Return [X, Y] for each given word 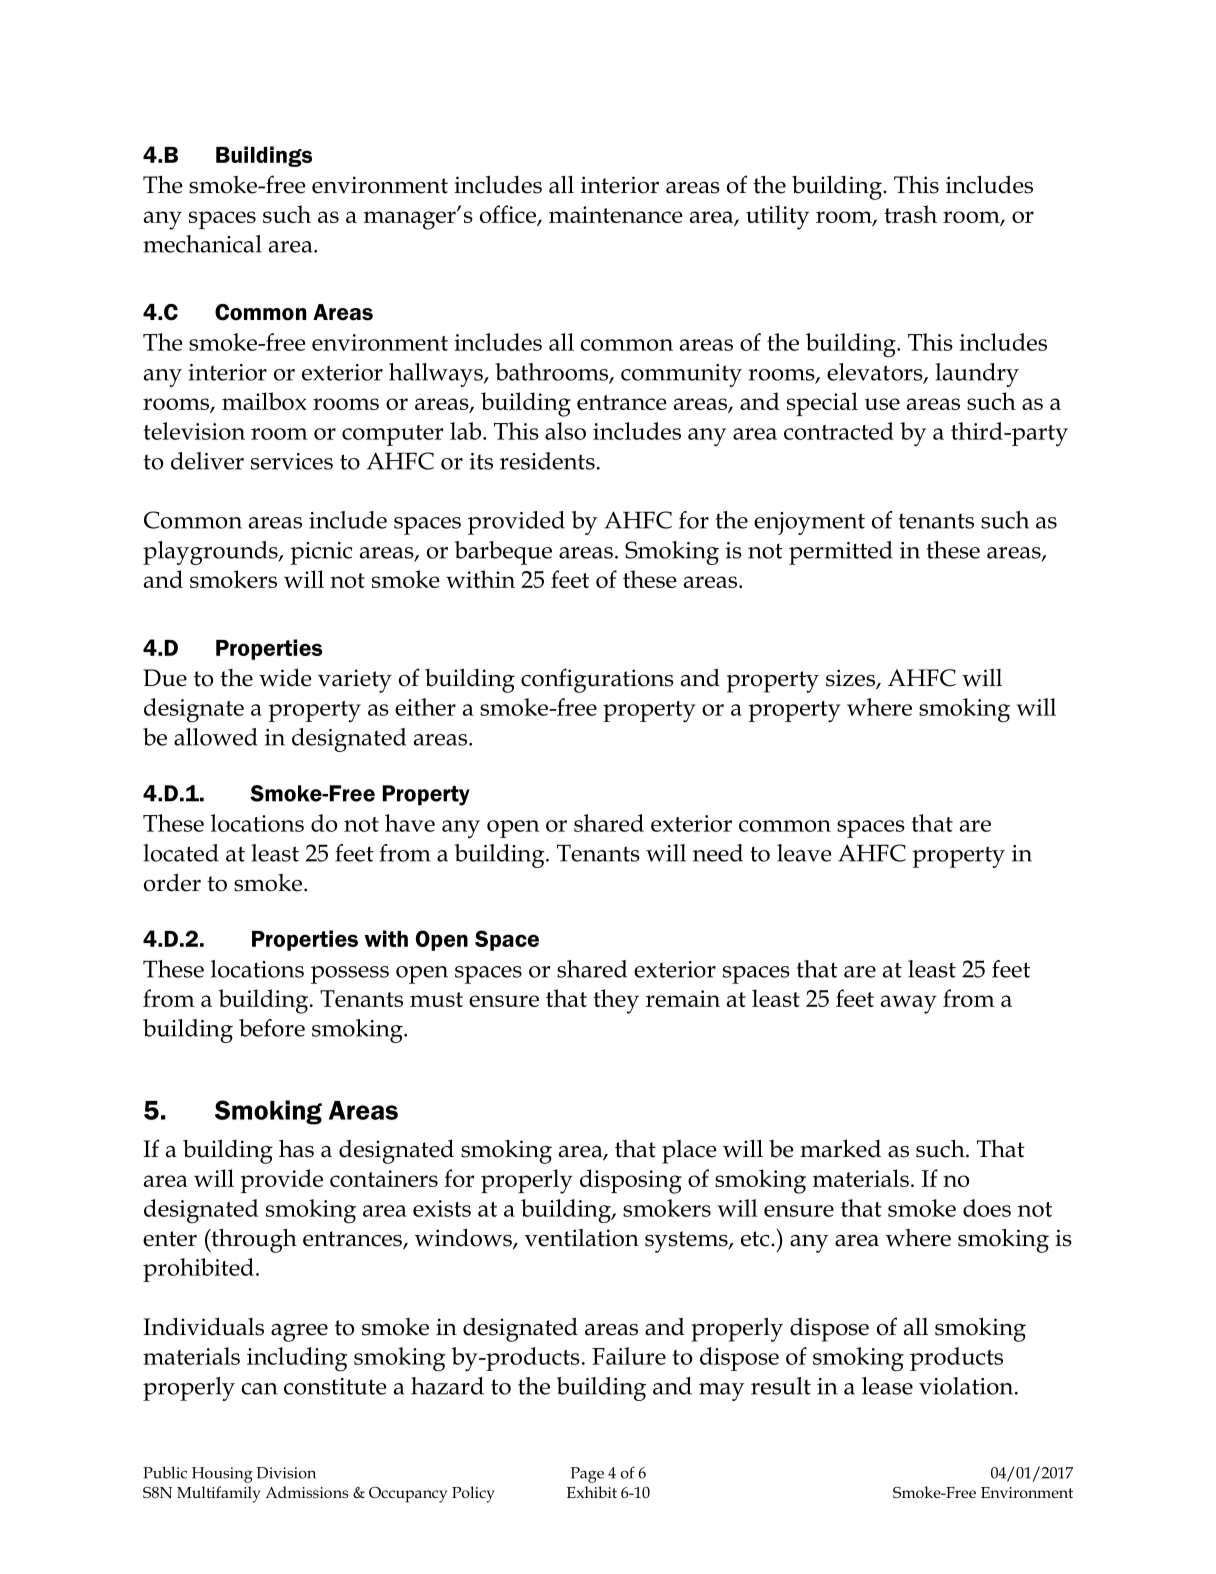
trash [910, 214]
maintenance [616, 214]
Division [286, 1473]
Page [587, 1475]
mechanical [202, 244]
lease [887, 1386]
